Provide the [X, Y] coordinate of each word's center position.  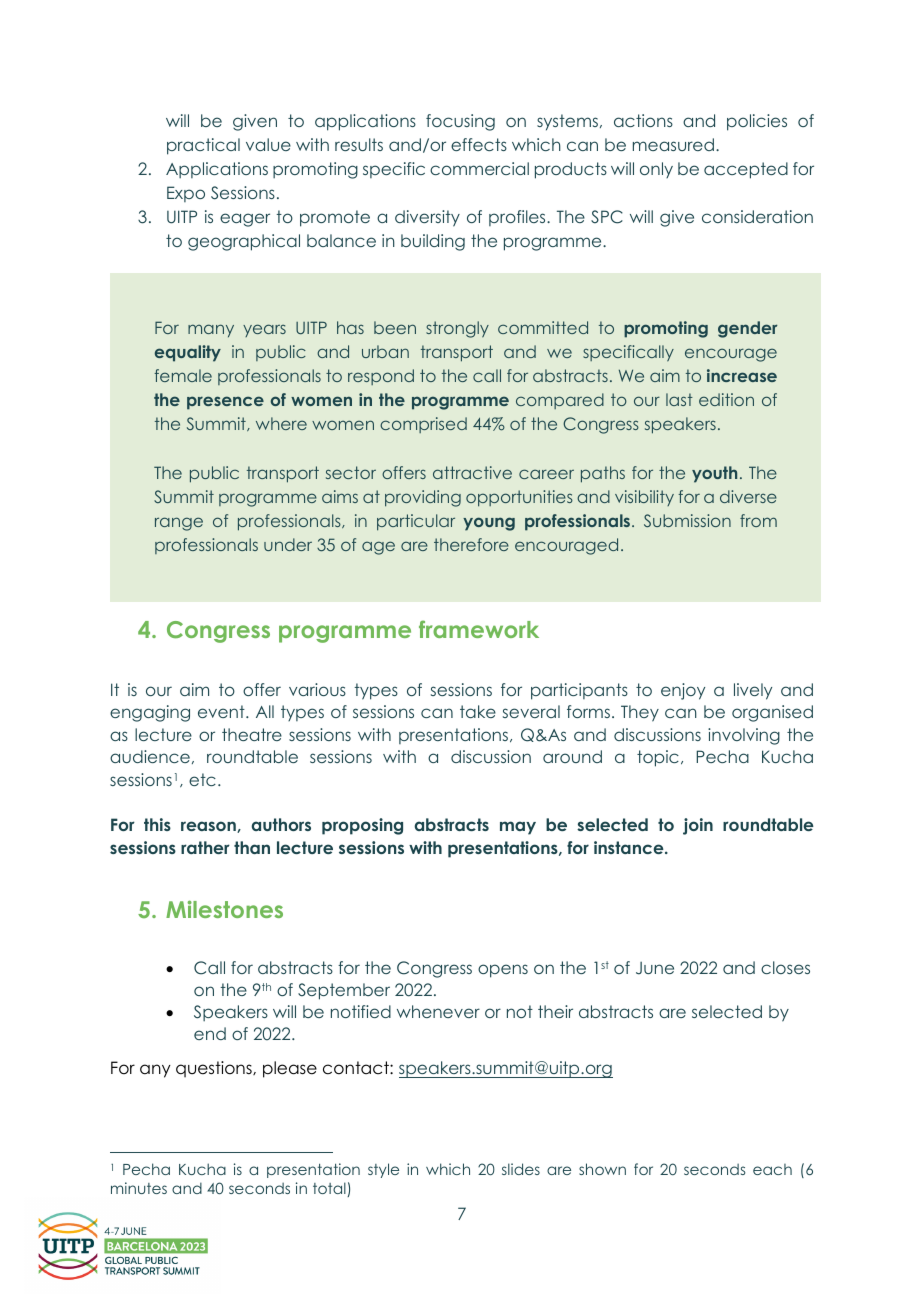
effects [479, 144]
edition [726, 399]
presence [225, 403]
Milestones [224, 909]
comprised [423, 425]
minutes [139, 1188]
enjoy [683, 691]
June [655, 968]
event [222, 711]
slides [521, 1169]
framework [479, 629]
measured [675, 144]
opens [503, 971]
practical [203, 146]
